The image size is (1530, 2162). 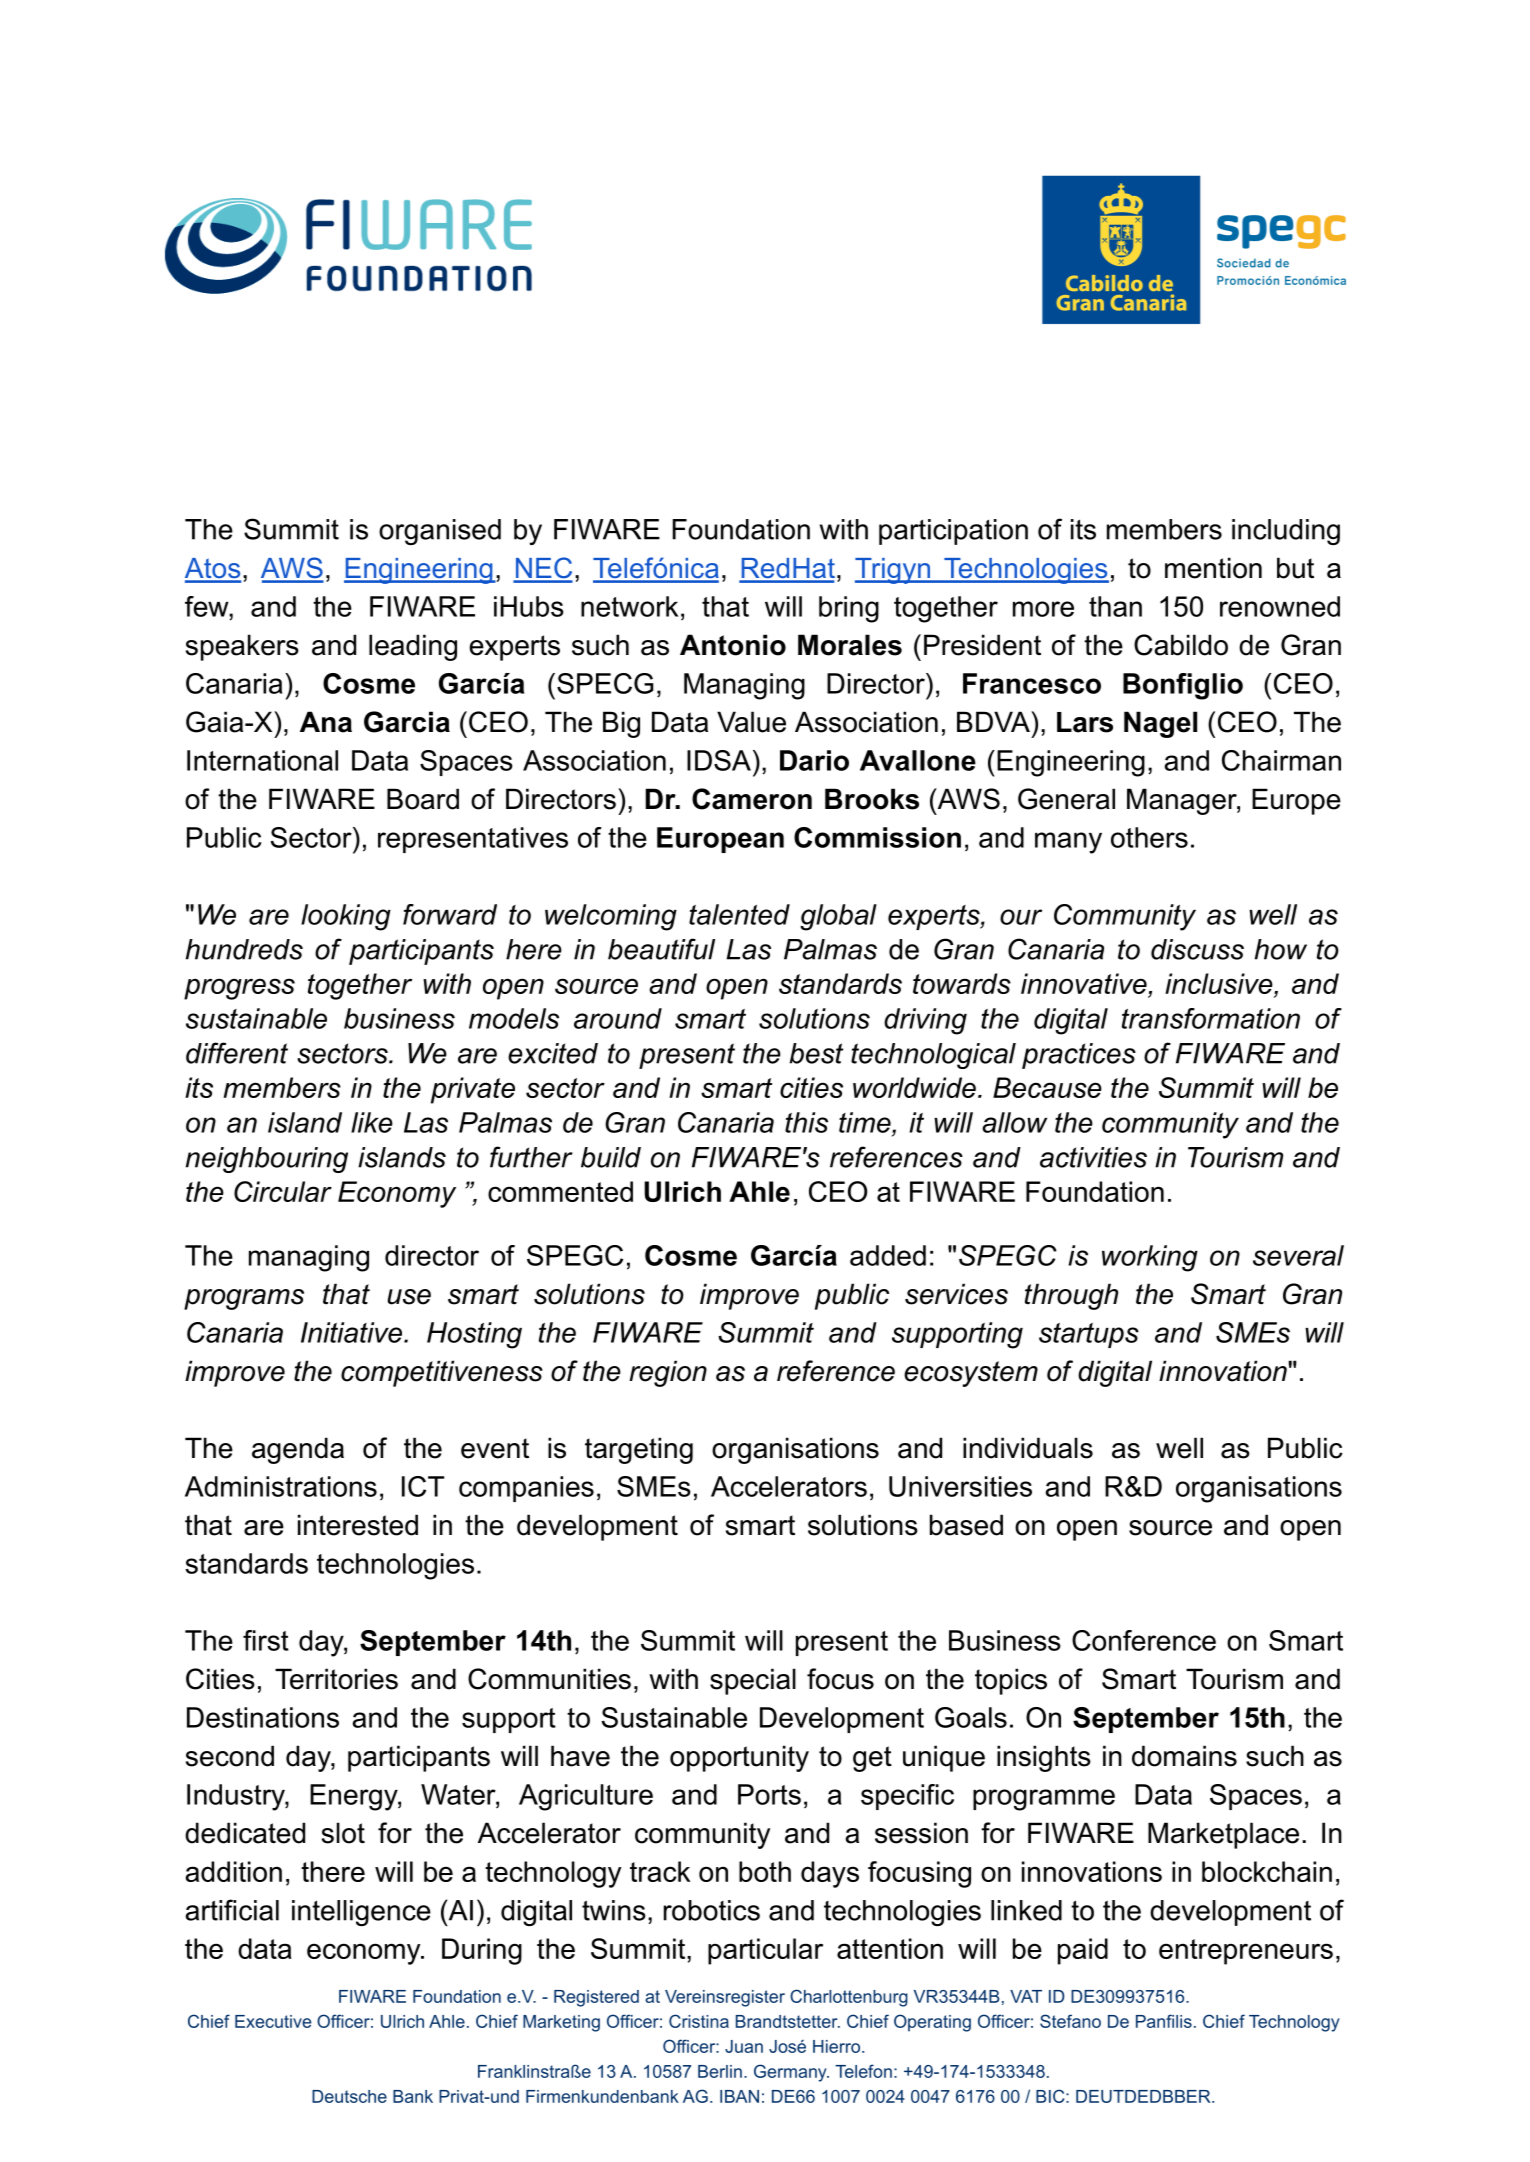 I want to click on Deutsche, so click(x=349, y=2096).
